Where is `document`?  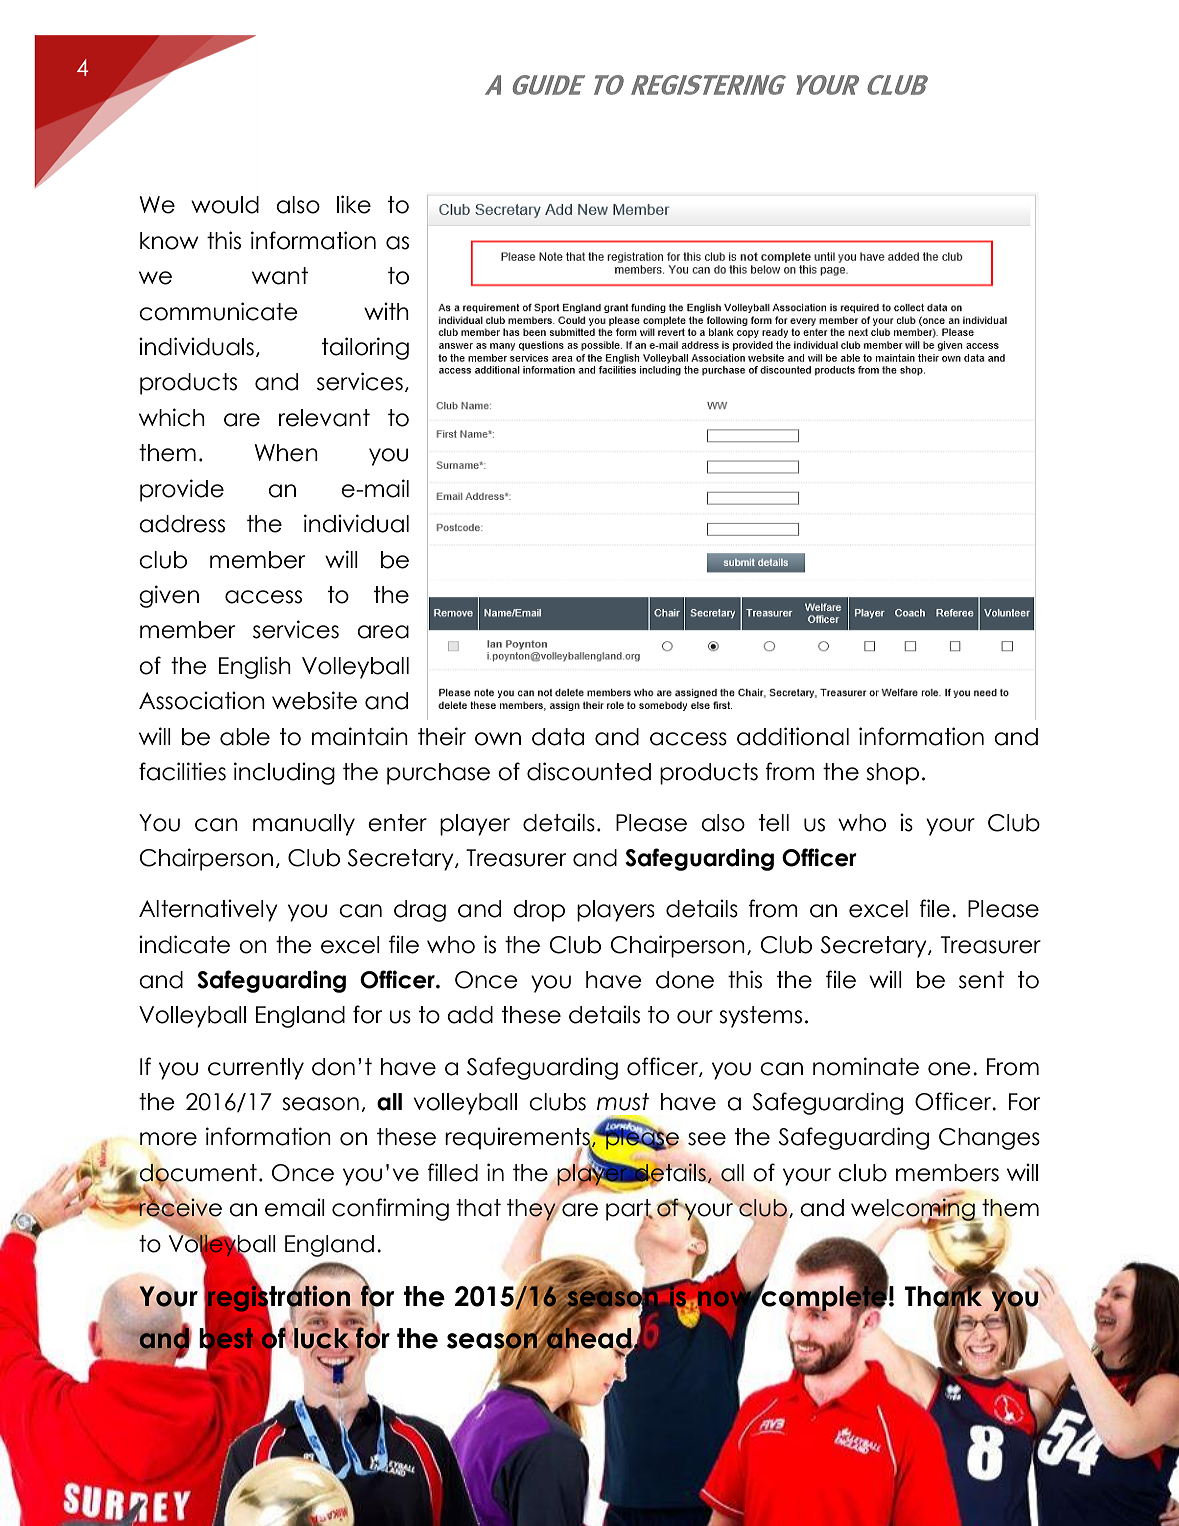
document is located at coordinates (198, 1173).
